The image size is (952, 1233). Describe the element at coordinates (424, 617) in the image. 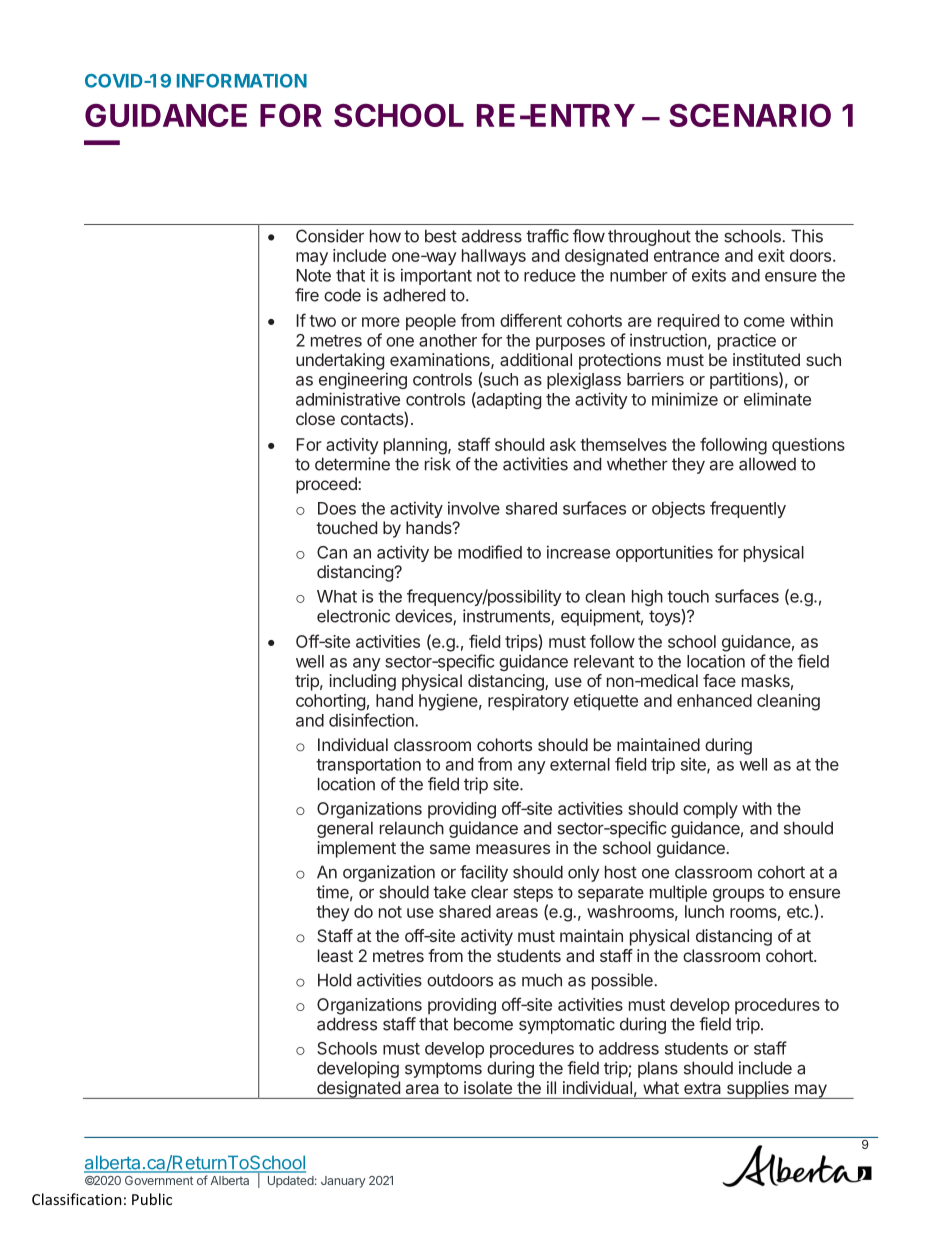

I see `devices` at that location.
